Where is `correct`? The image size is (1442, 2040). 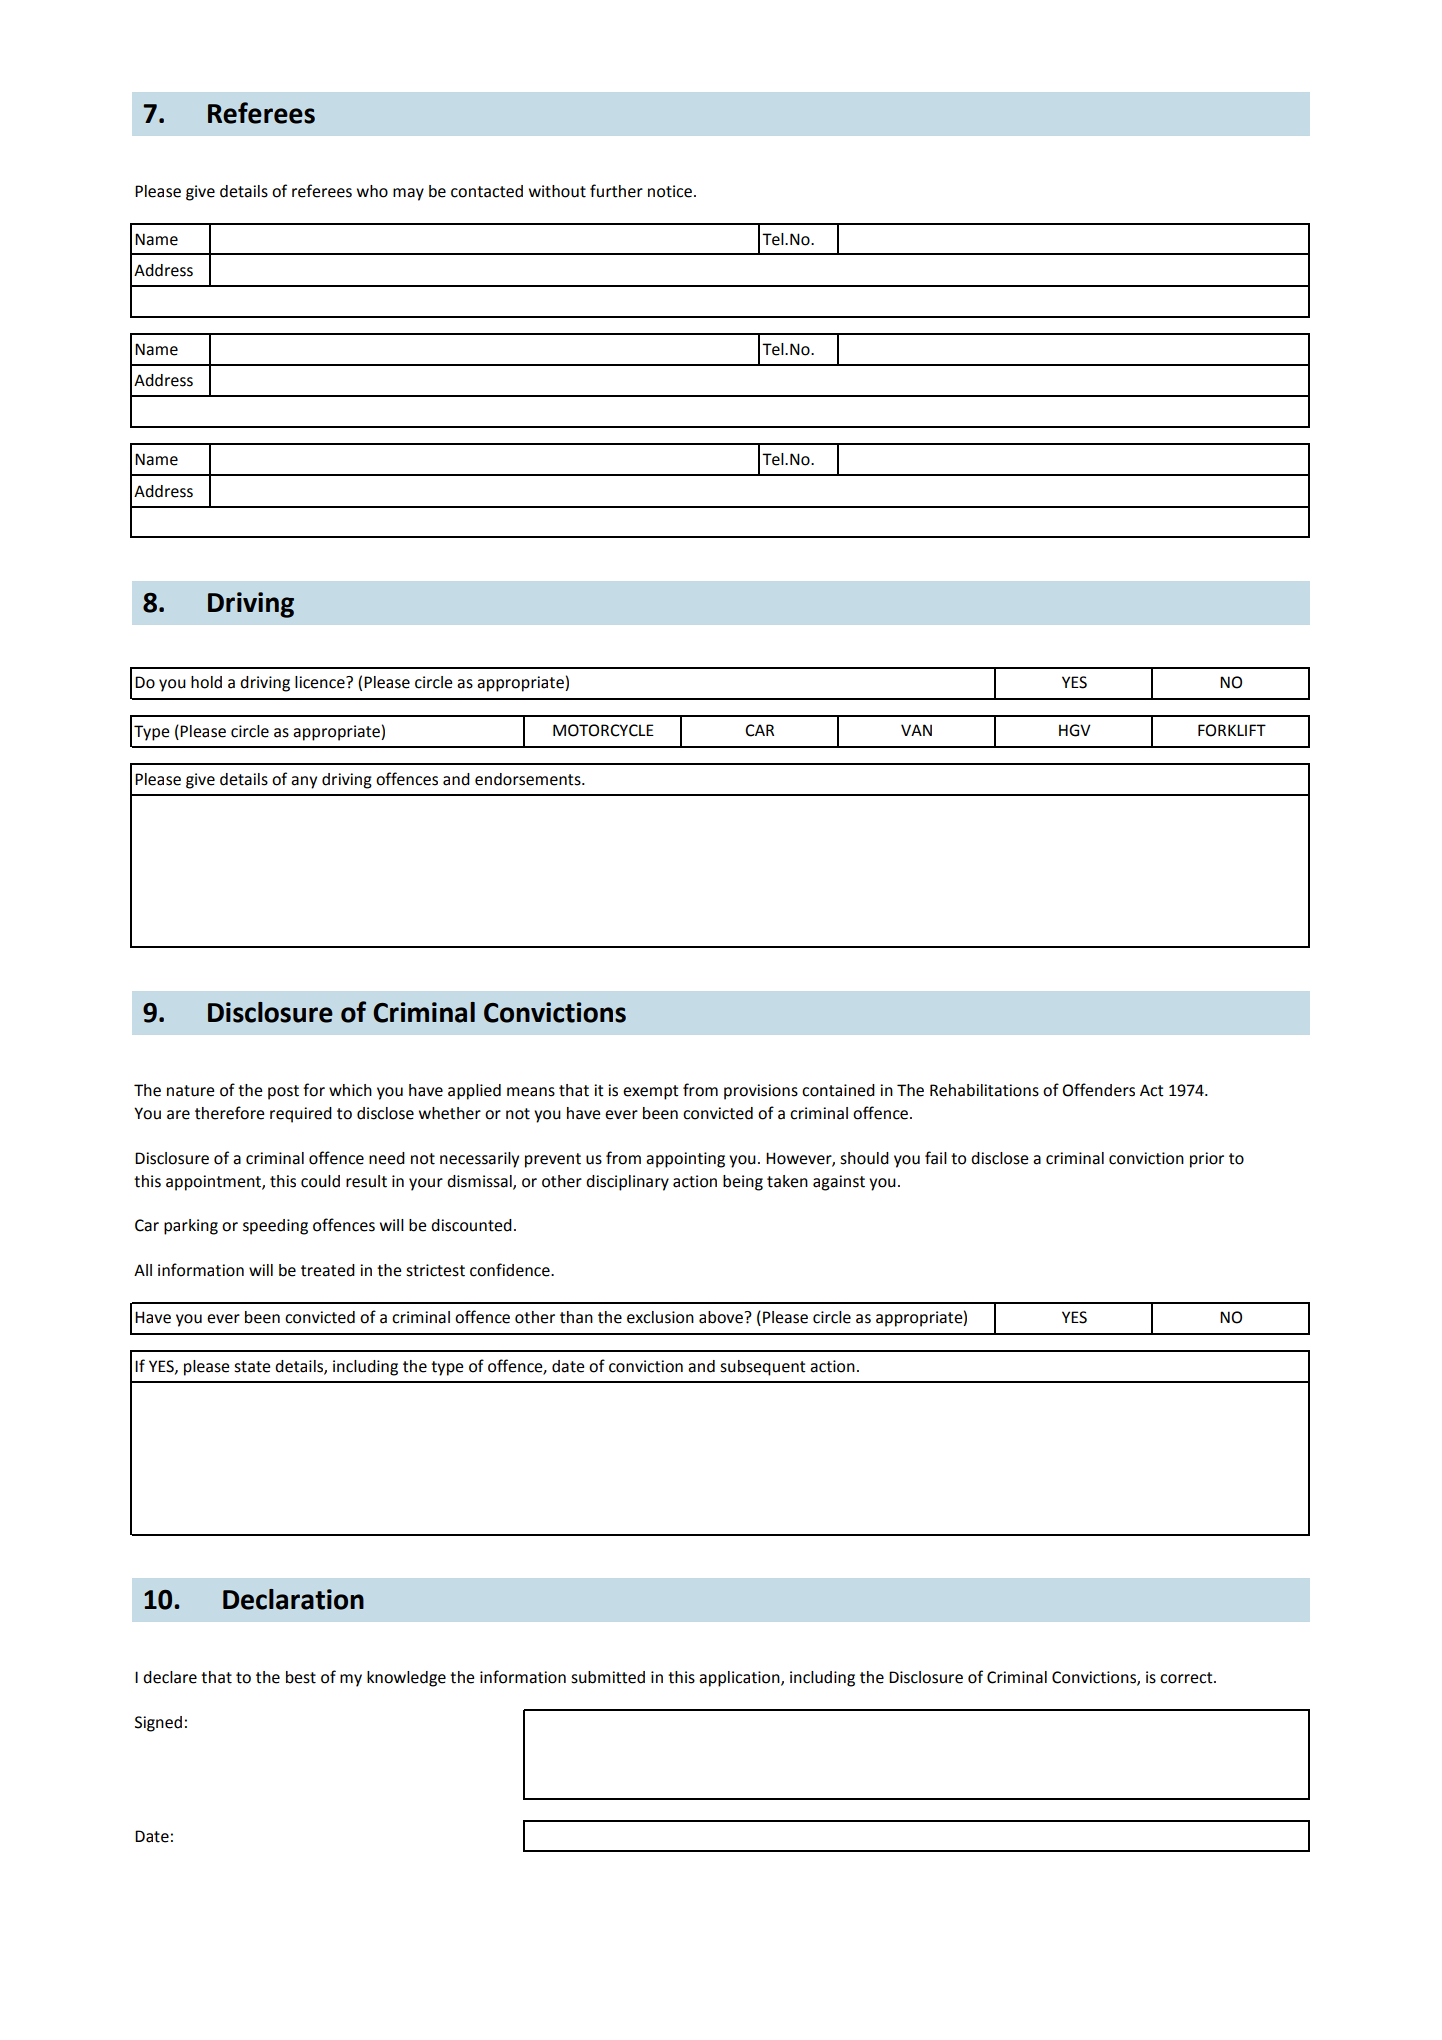
correct is located at coordinates (1187, 1678).
